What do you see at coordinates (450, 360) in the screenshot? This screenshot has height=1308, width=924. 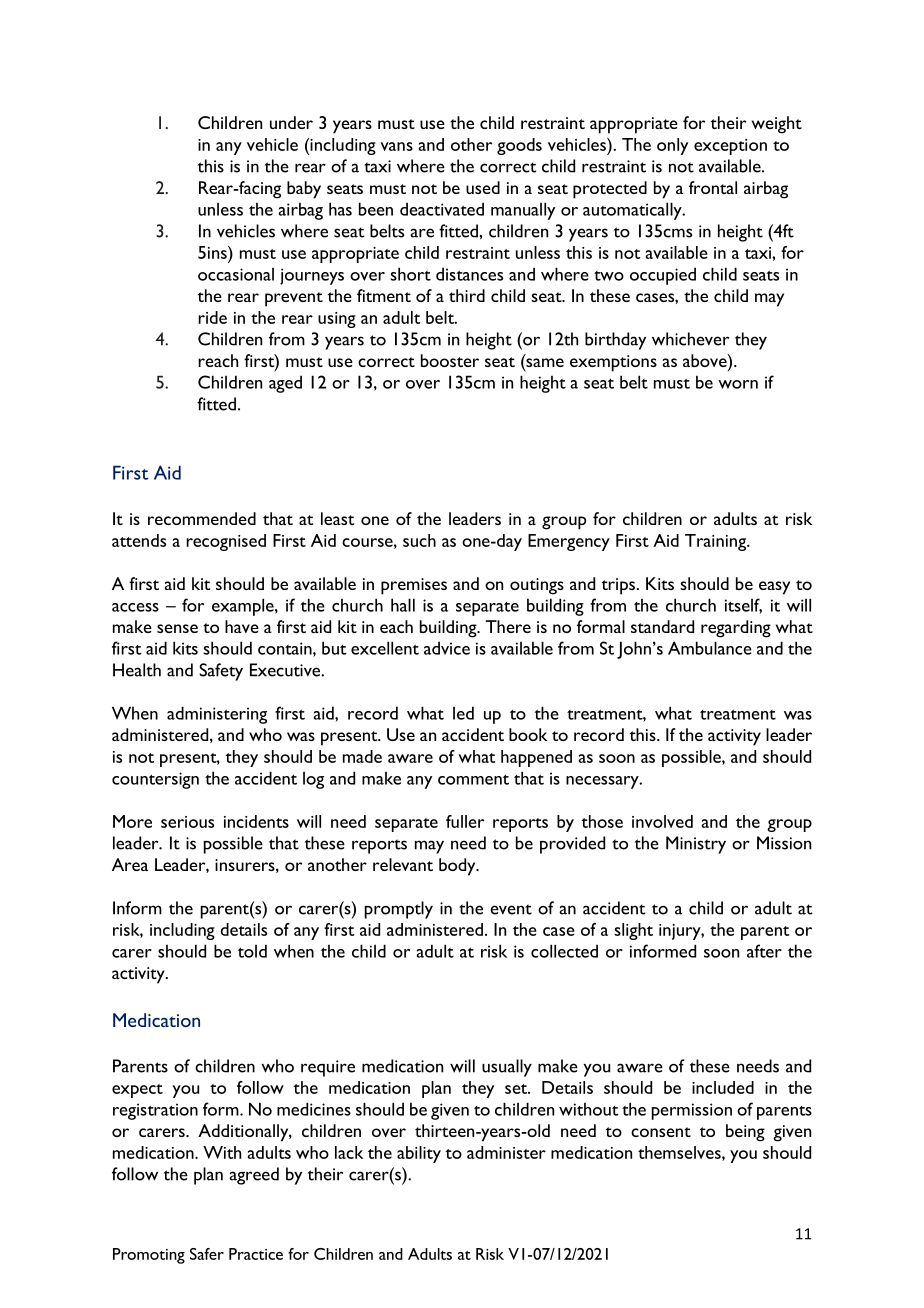 I see `booster` at bounding box center [450, 360].
